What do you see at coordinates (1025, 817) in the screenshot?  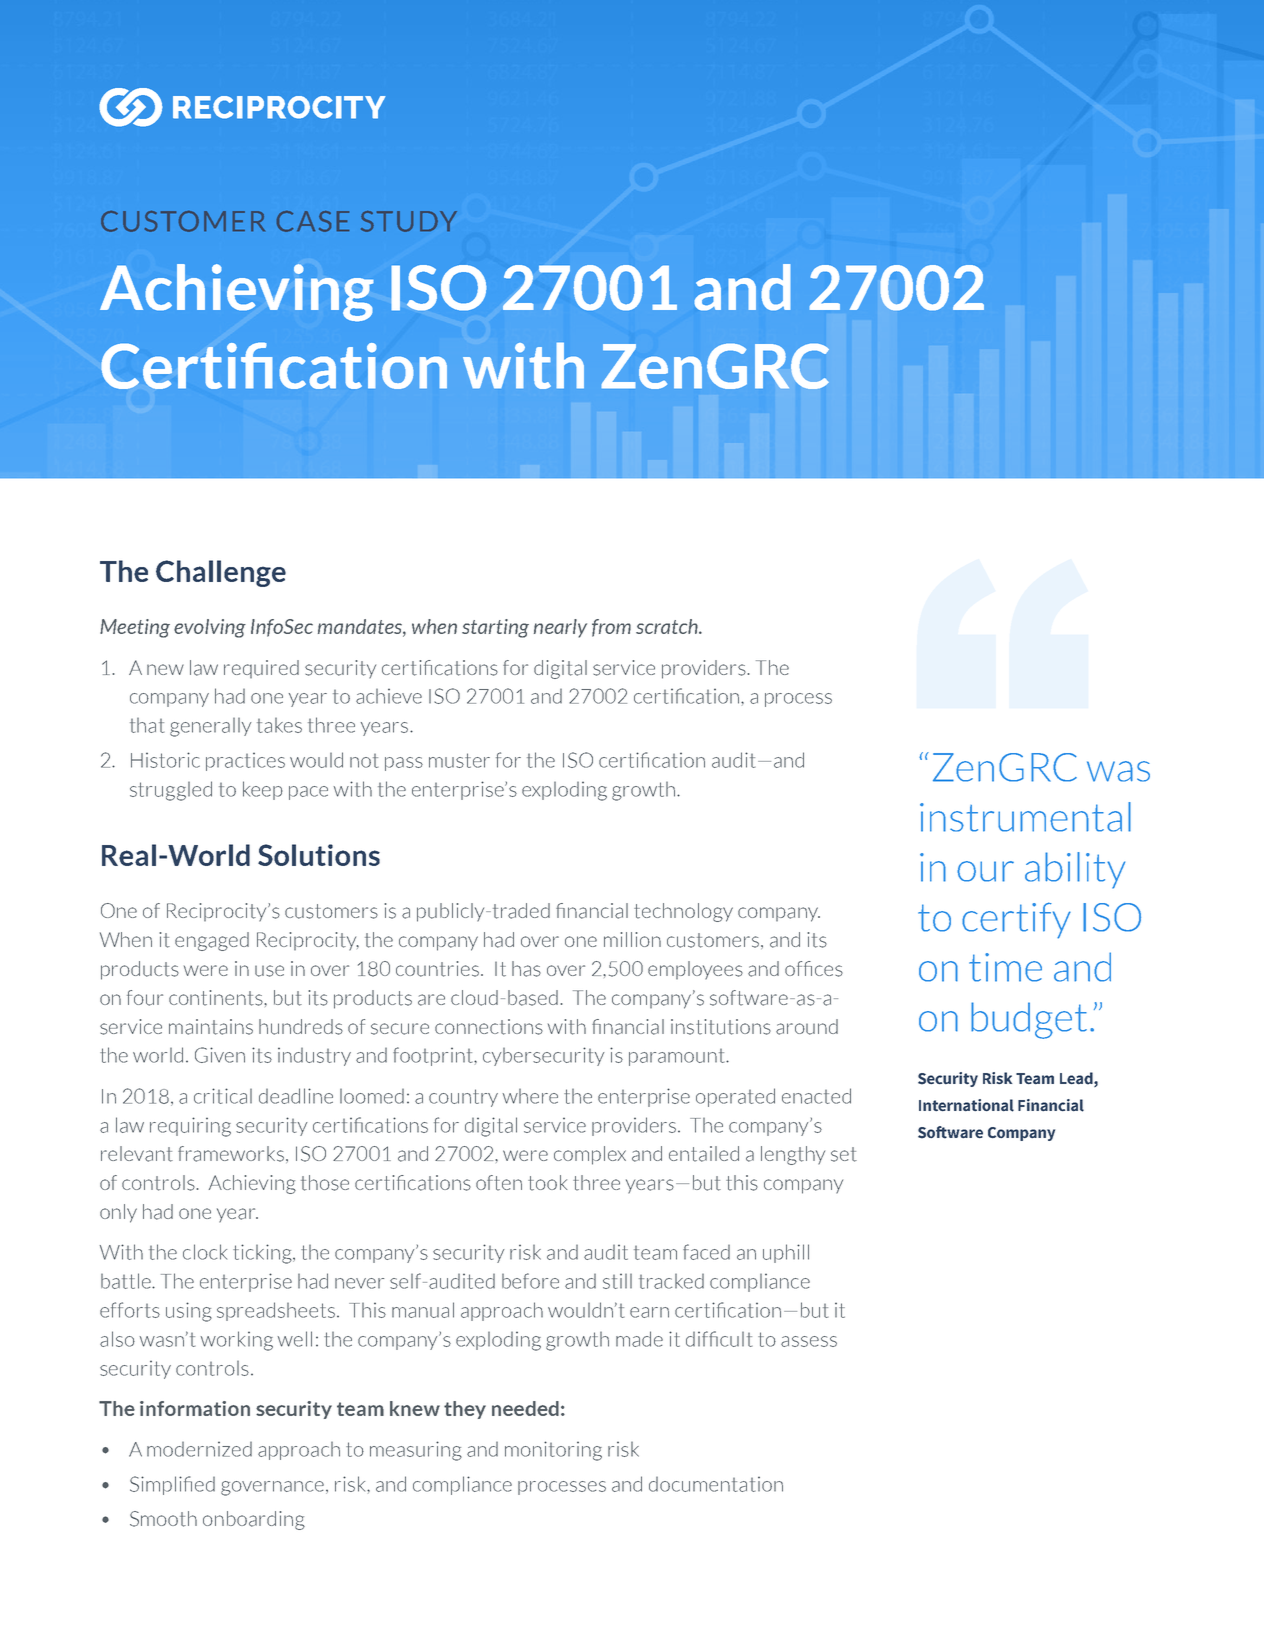 I see `instrumental` at bounding box center [1025, 817].
